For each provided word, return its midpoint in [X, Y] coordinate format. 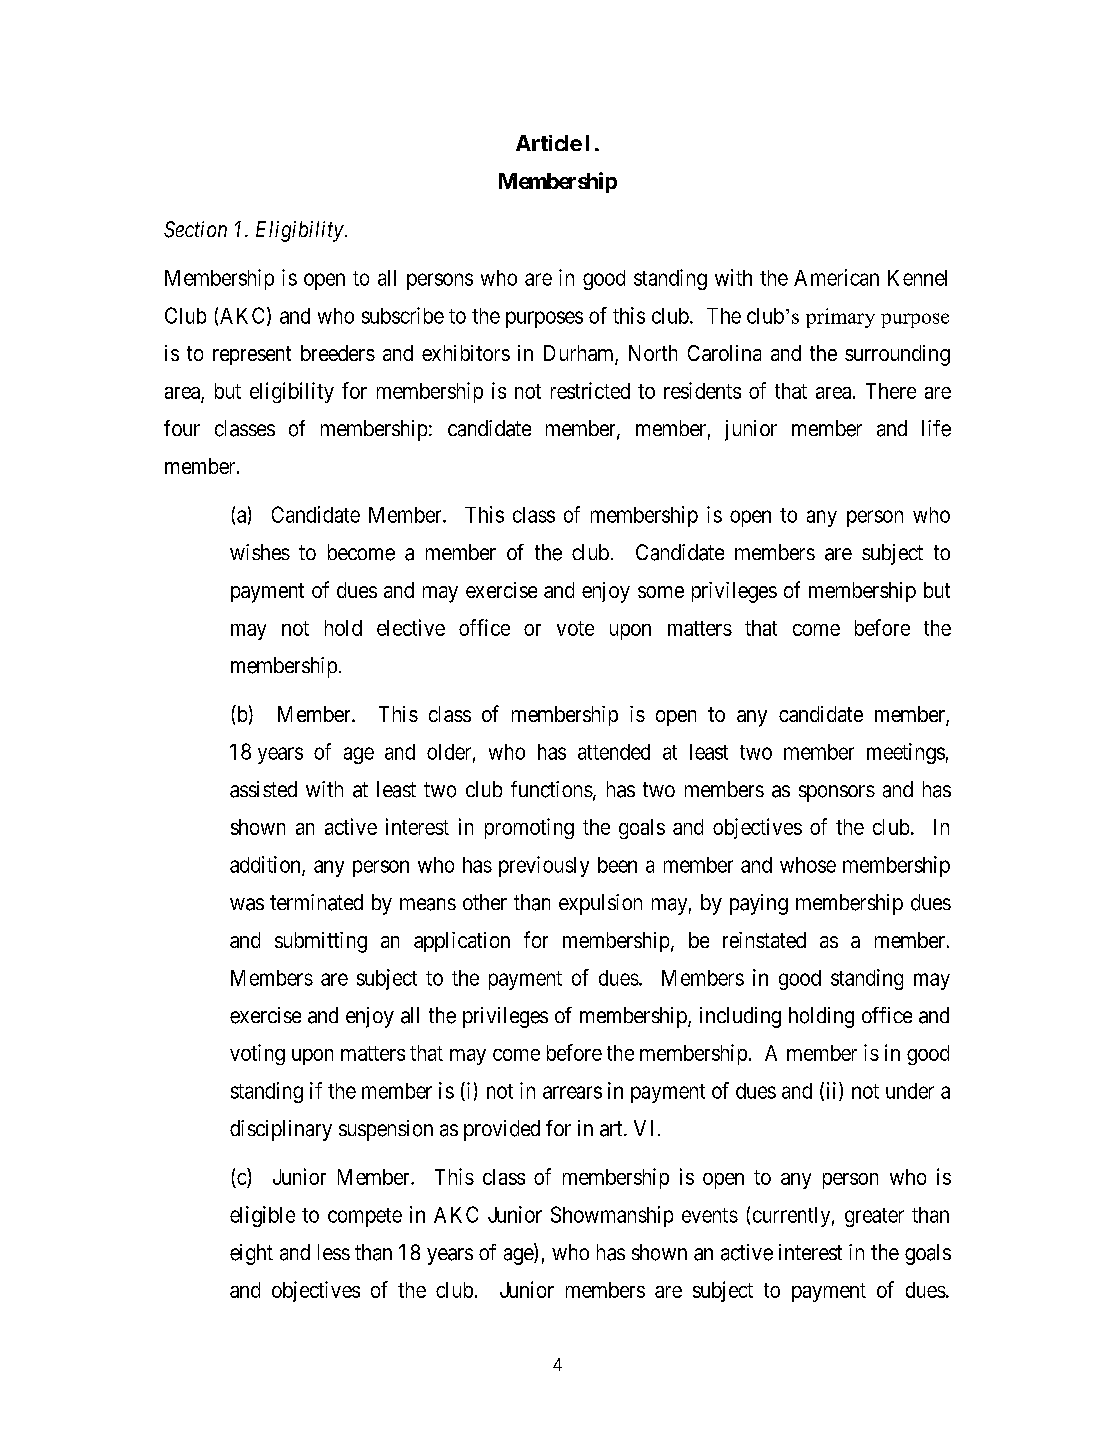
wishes [260, 552]
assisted [263, 789]
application [462, 942]
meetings [906, 753]
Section [195, 229]
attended [614, 752]
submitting [321, 942]
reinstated [764, 940]
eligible [262, 1216]
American [836, 277]
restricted [590, 390]
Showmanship [612, 1216]
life [936, 428]
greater [874, 1217]
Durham [580, 354]
